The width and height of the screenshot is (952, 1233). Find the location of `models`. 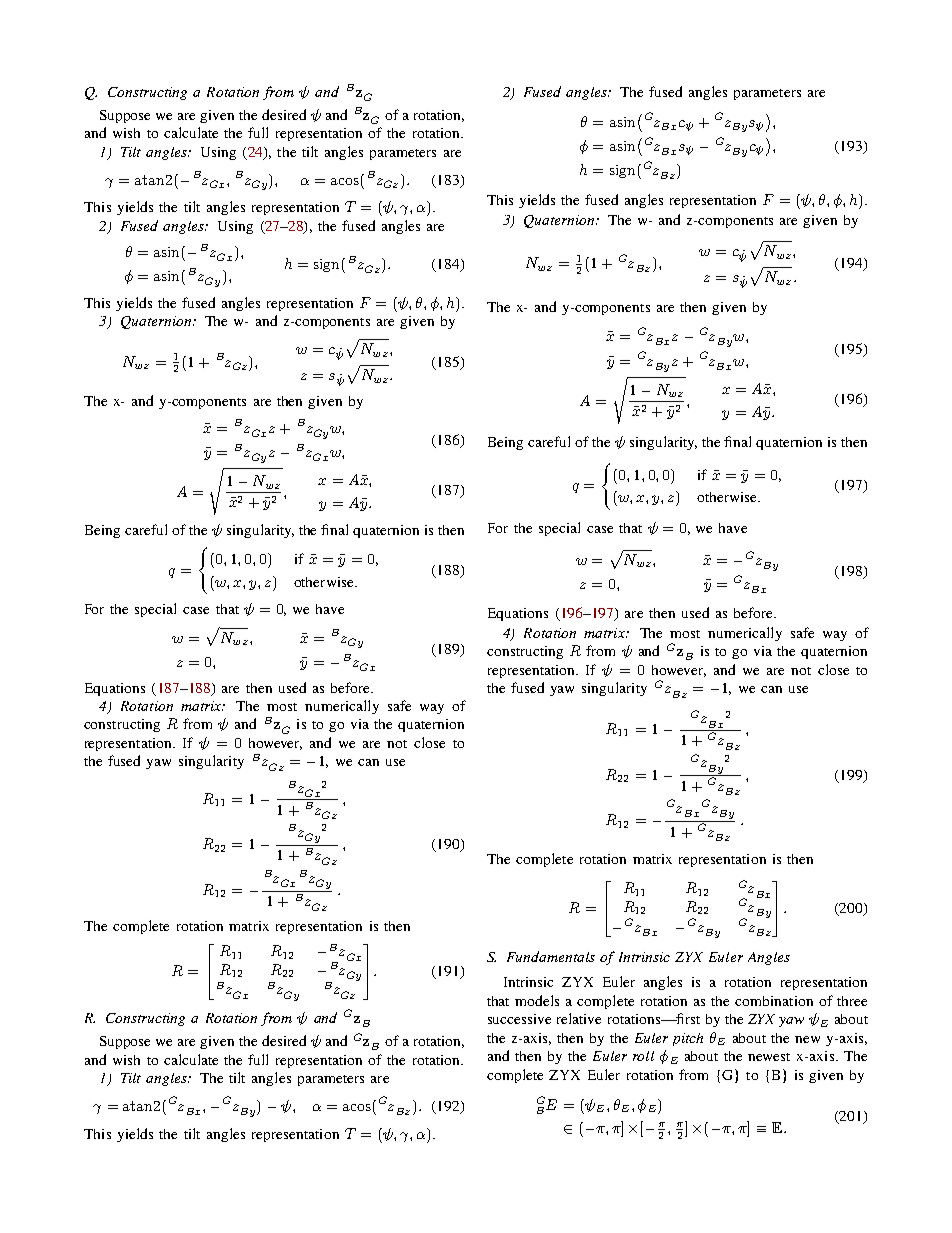

models is located at coordinates (537, 1000).
